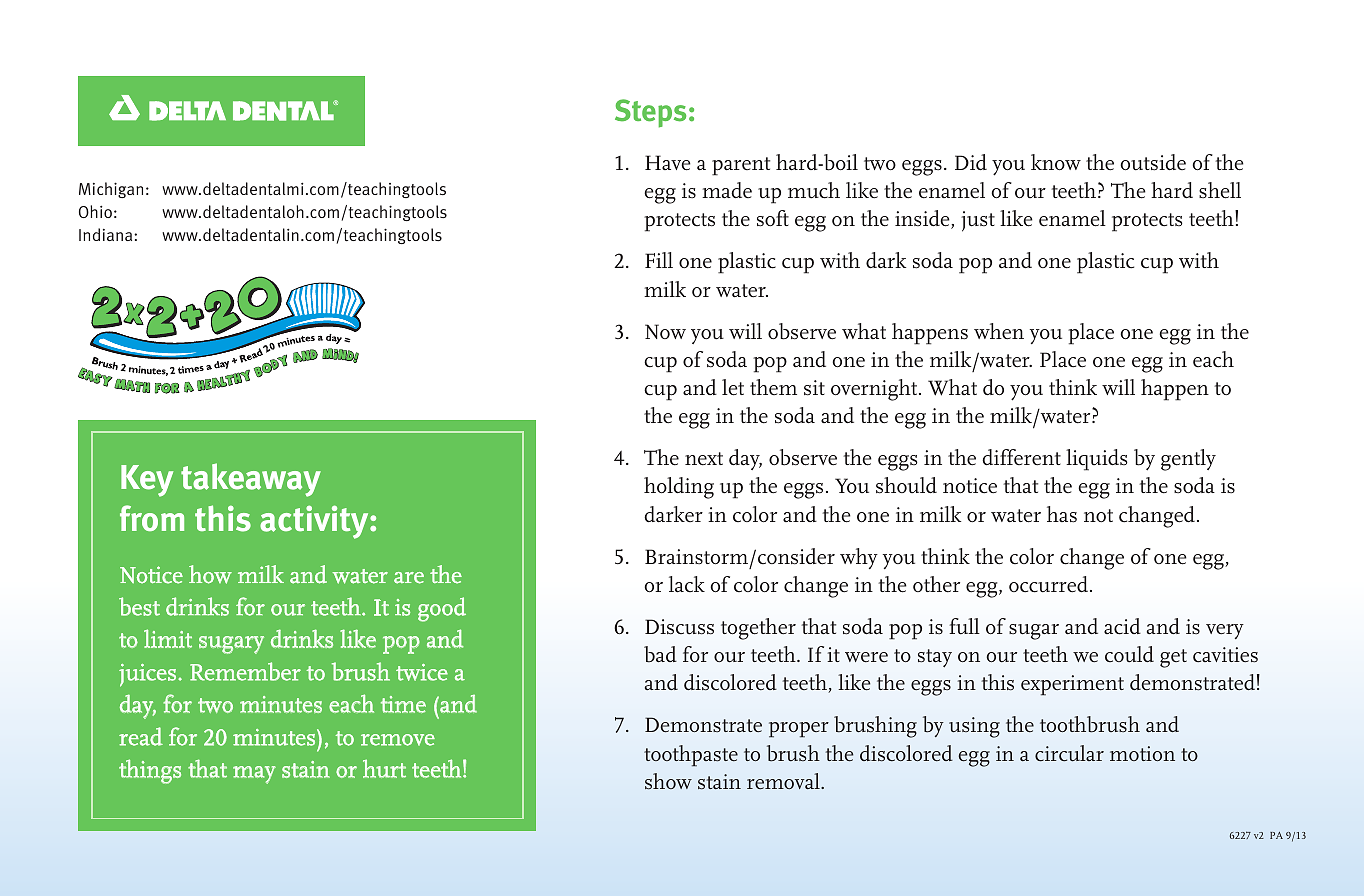 Image resolution: width=1364 pixels, height=896 pixels. What do you see at coordinates (111, 190) in the screenshot?
I see `Michigan` at bounding box center [111, 190].
